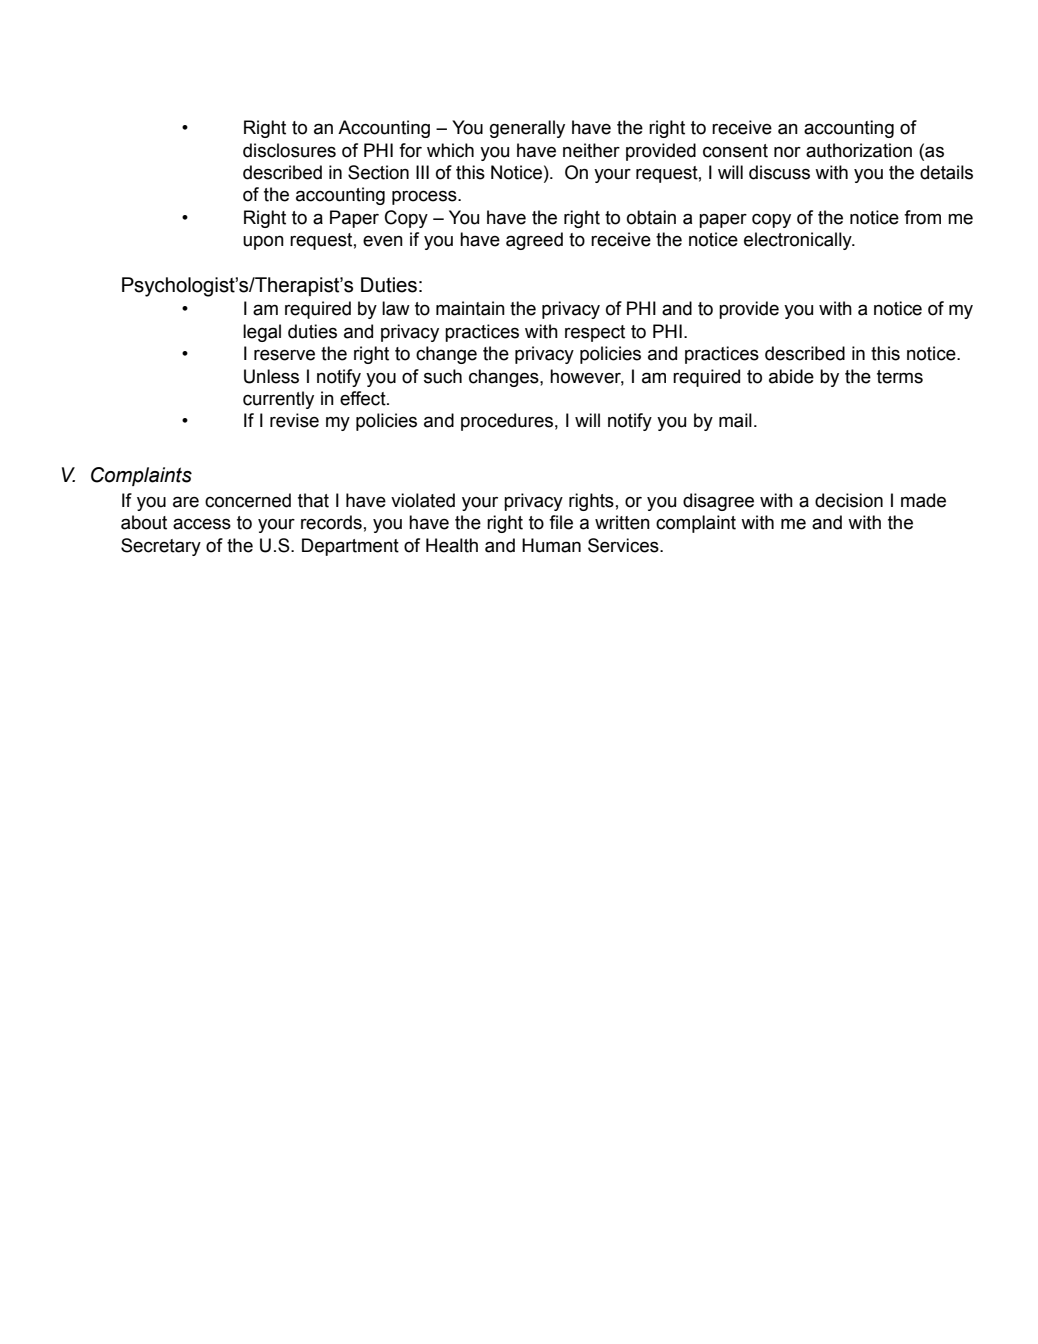 Image resolution: width=1038 pixels, height=1344 pixels. Describe the element at coordinates (278, 400) in the document. I see `currently` at that location.
